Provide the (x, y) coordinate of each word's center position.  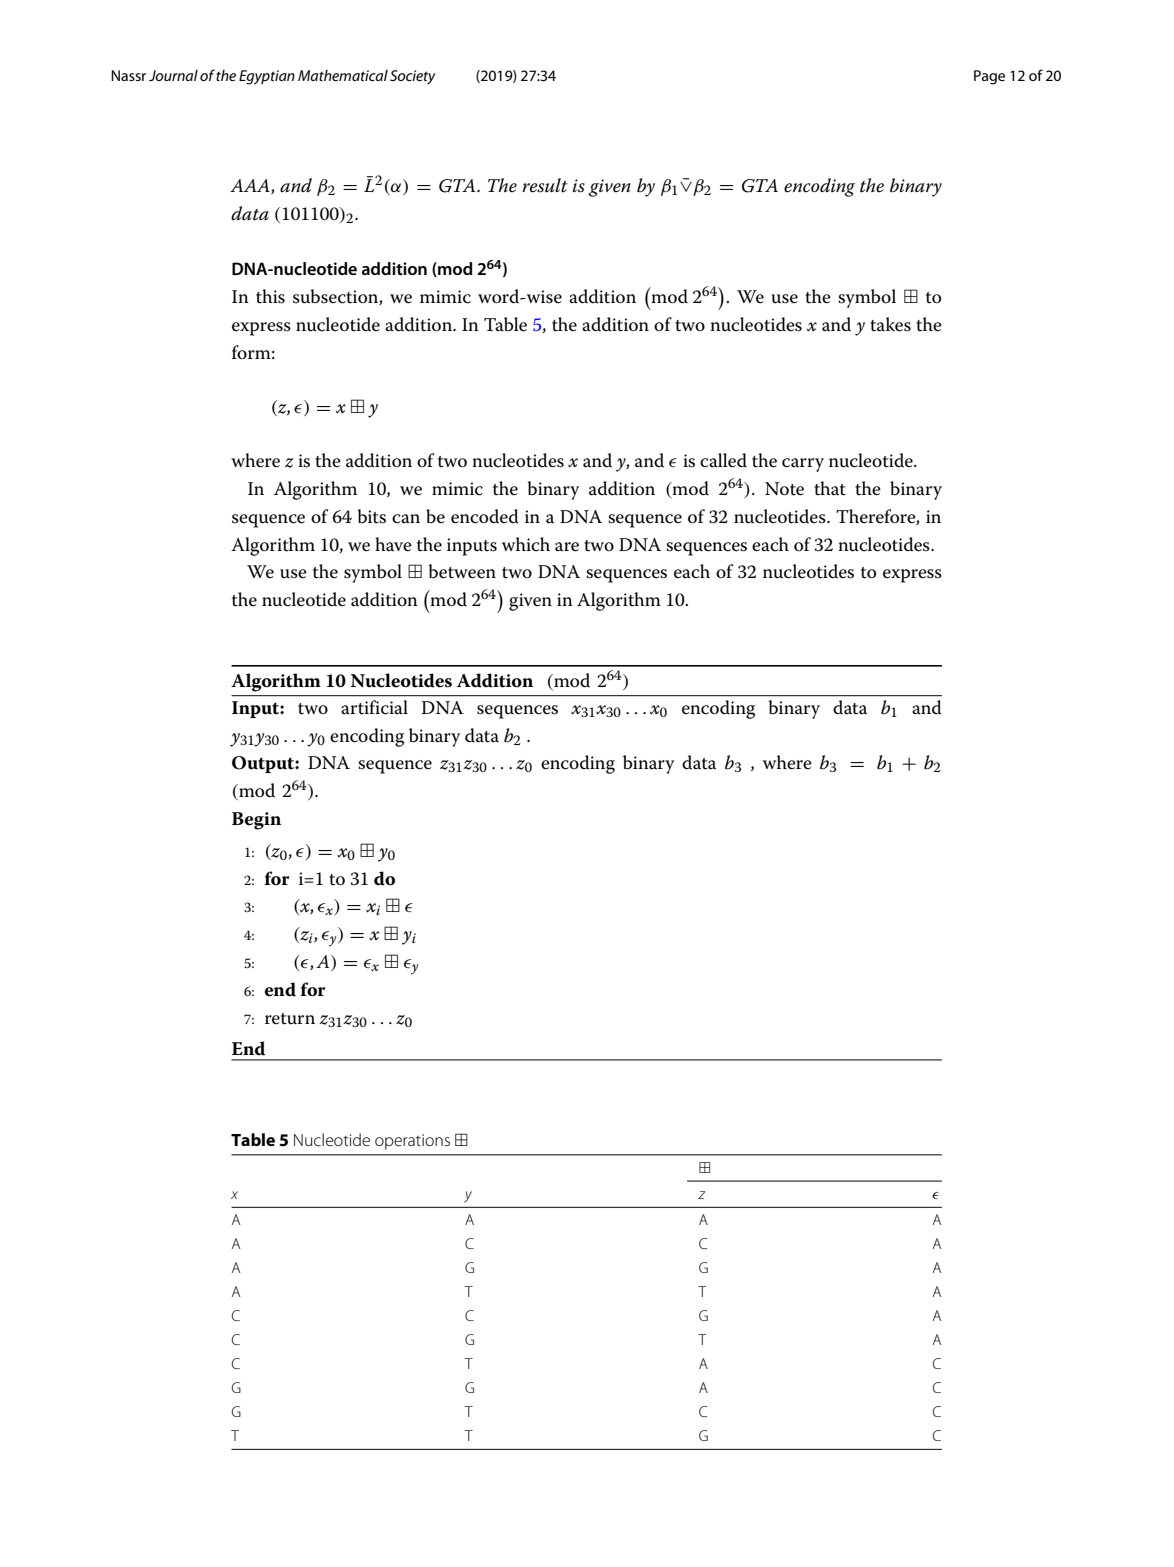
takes (890, 324)
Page (989, 77)
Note (784, 489)
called (723, 460)
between (462, 571)
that (830, 488)
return (290, 1019)
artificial (374, 707)
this (270, 296)
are (567, 547)
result (545, 185)
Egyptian (267, 77)
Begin (256, 821)
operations (412, 1142)
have (393, 544)
